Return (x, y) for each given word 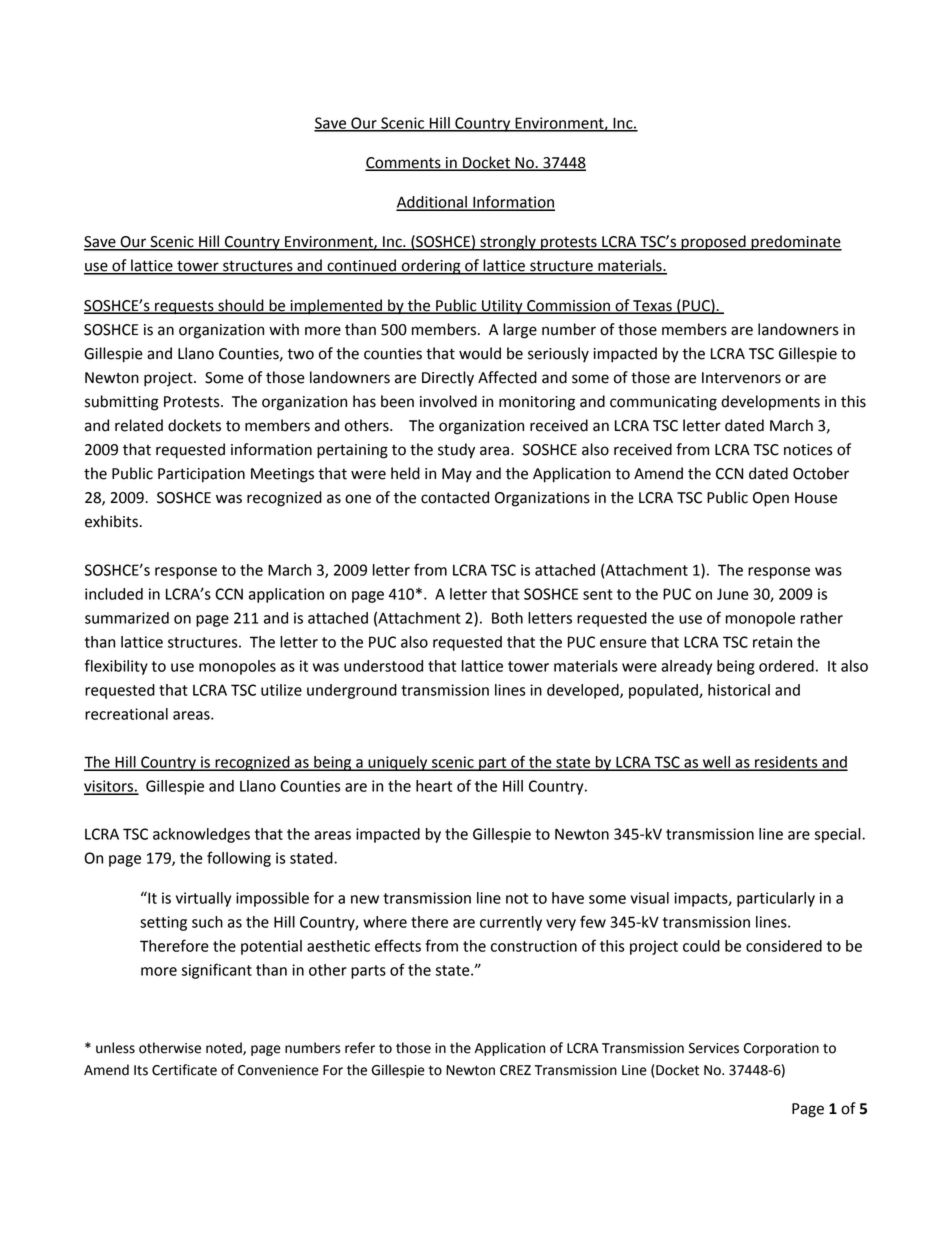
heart (434, 786)
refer (360, 1048)
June (733, 594)
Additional (432, 203)
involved (448, 401)
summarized (127, 618)
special (838, 835)
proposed (713, 243)
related (139, 425)
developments (770, 403)
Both (507, 618)
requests (184, 308)
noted (225, 1048)
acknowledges (201, 835)
